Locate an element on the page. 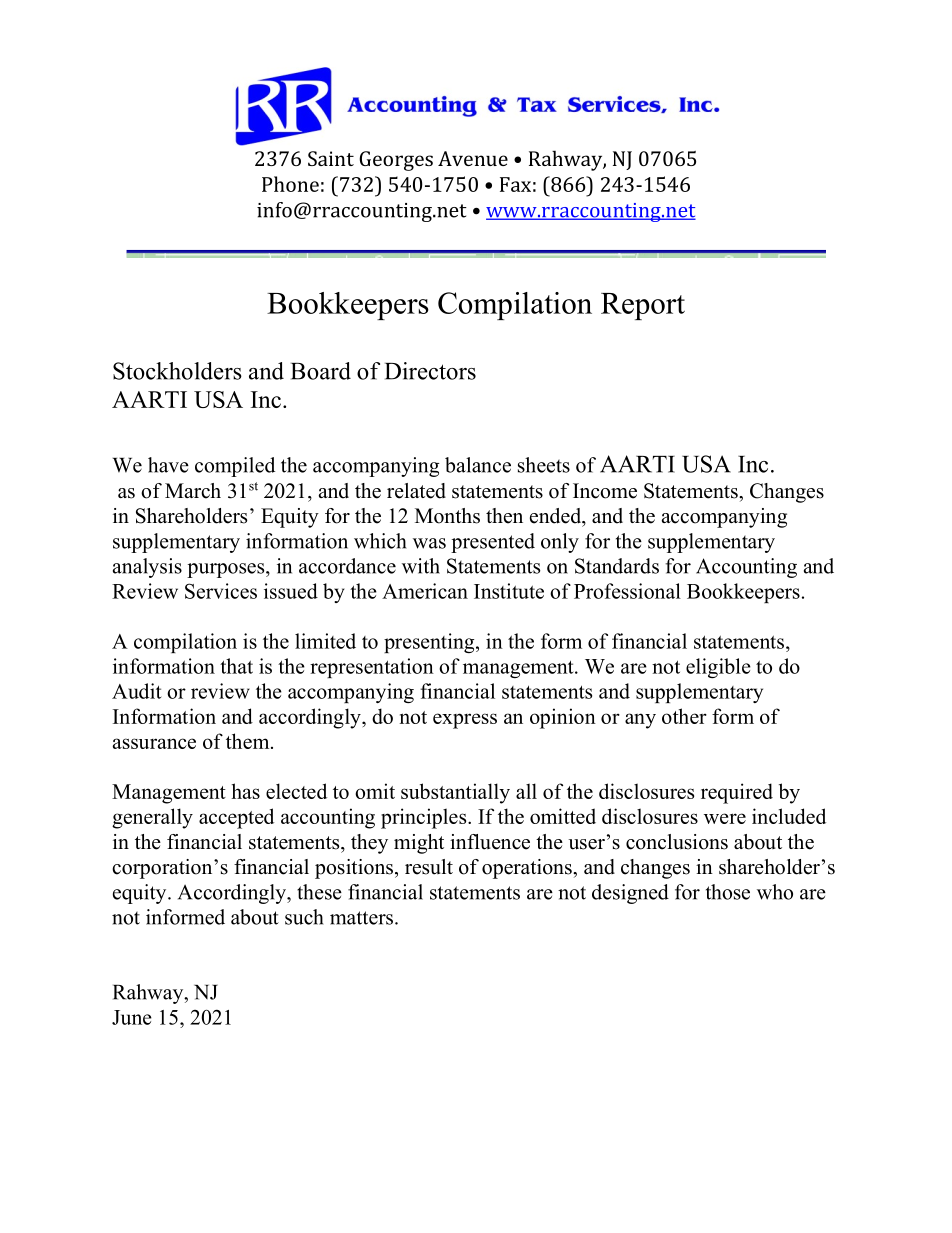 This page has width=952, height=1233. Services is located at coordinates (221, 591).
